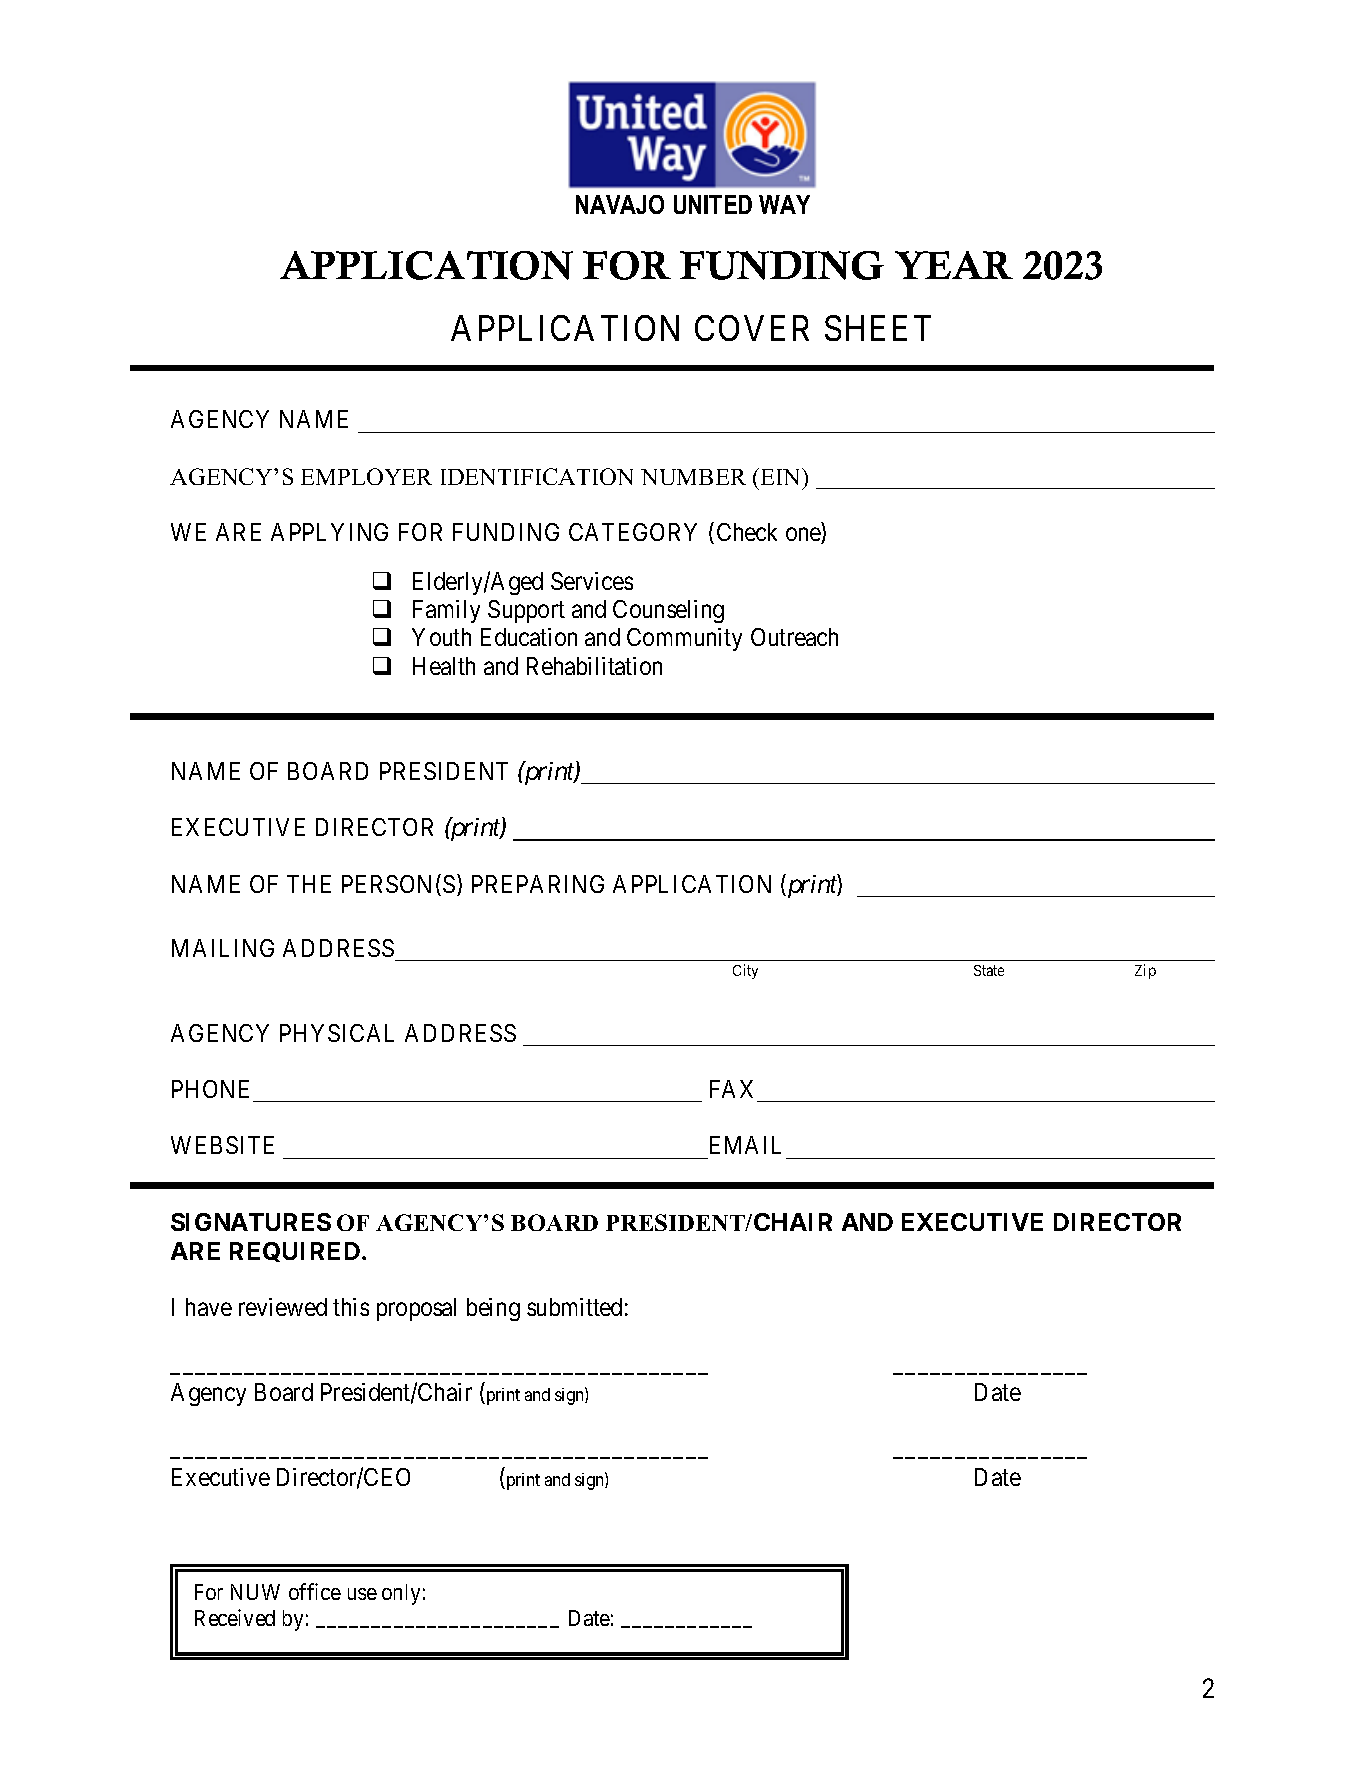 This page has height=1767, width=1365. What do you see at coordinates (315, 1591) in the page?
I see `office` at bounding box center [315, 1591].
